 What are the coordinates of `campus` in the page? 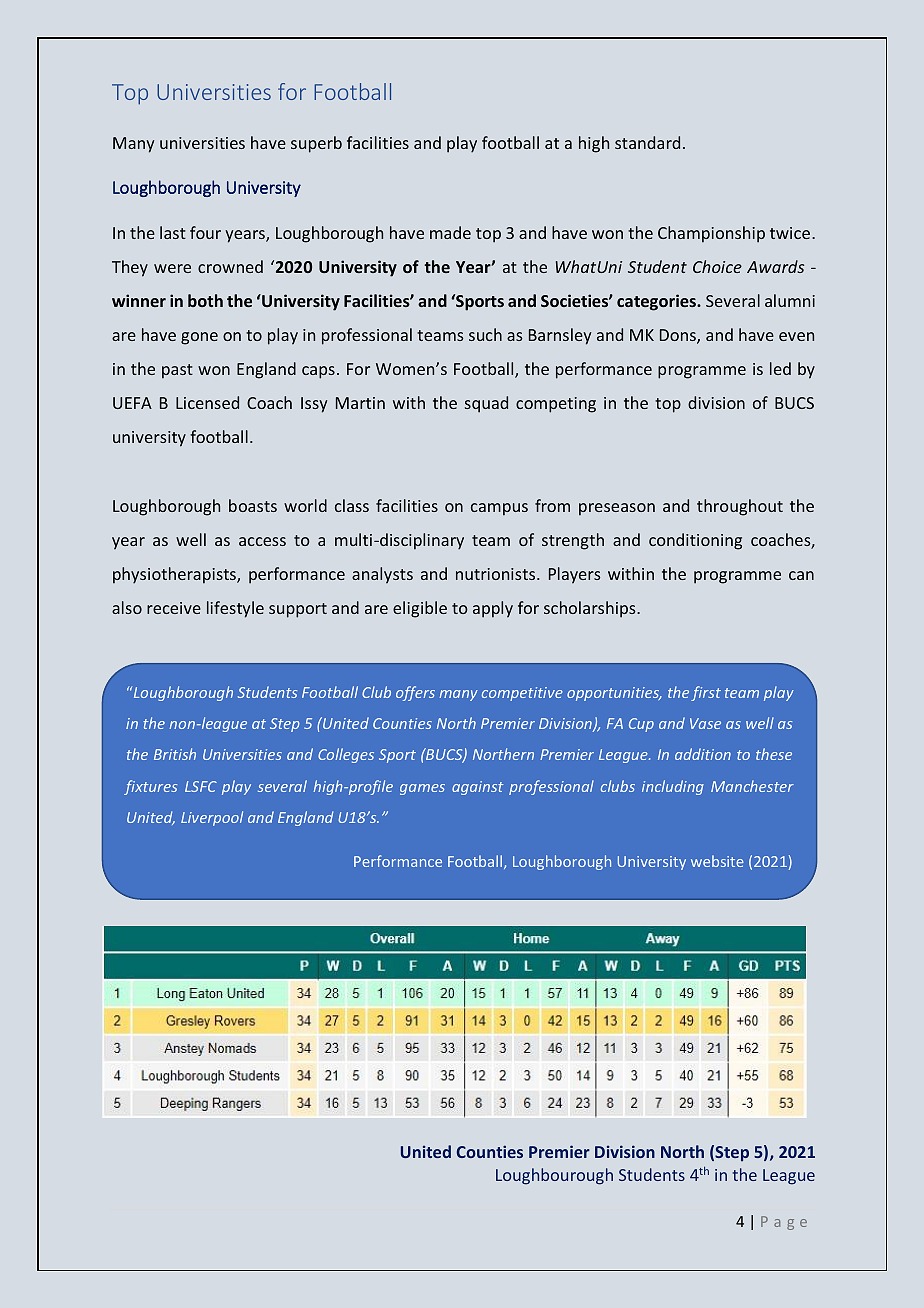 It's located at (499, 509).
